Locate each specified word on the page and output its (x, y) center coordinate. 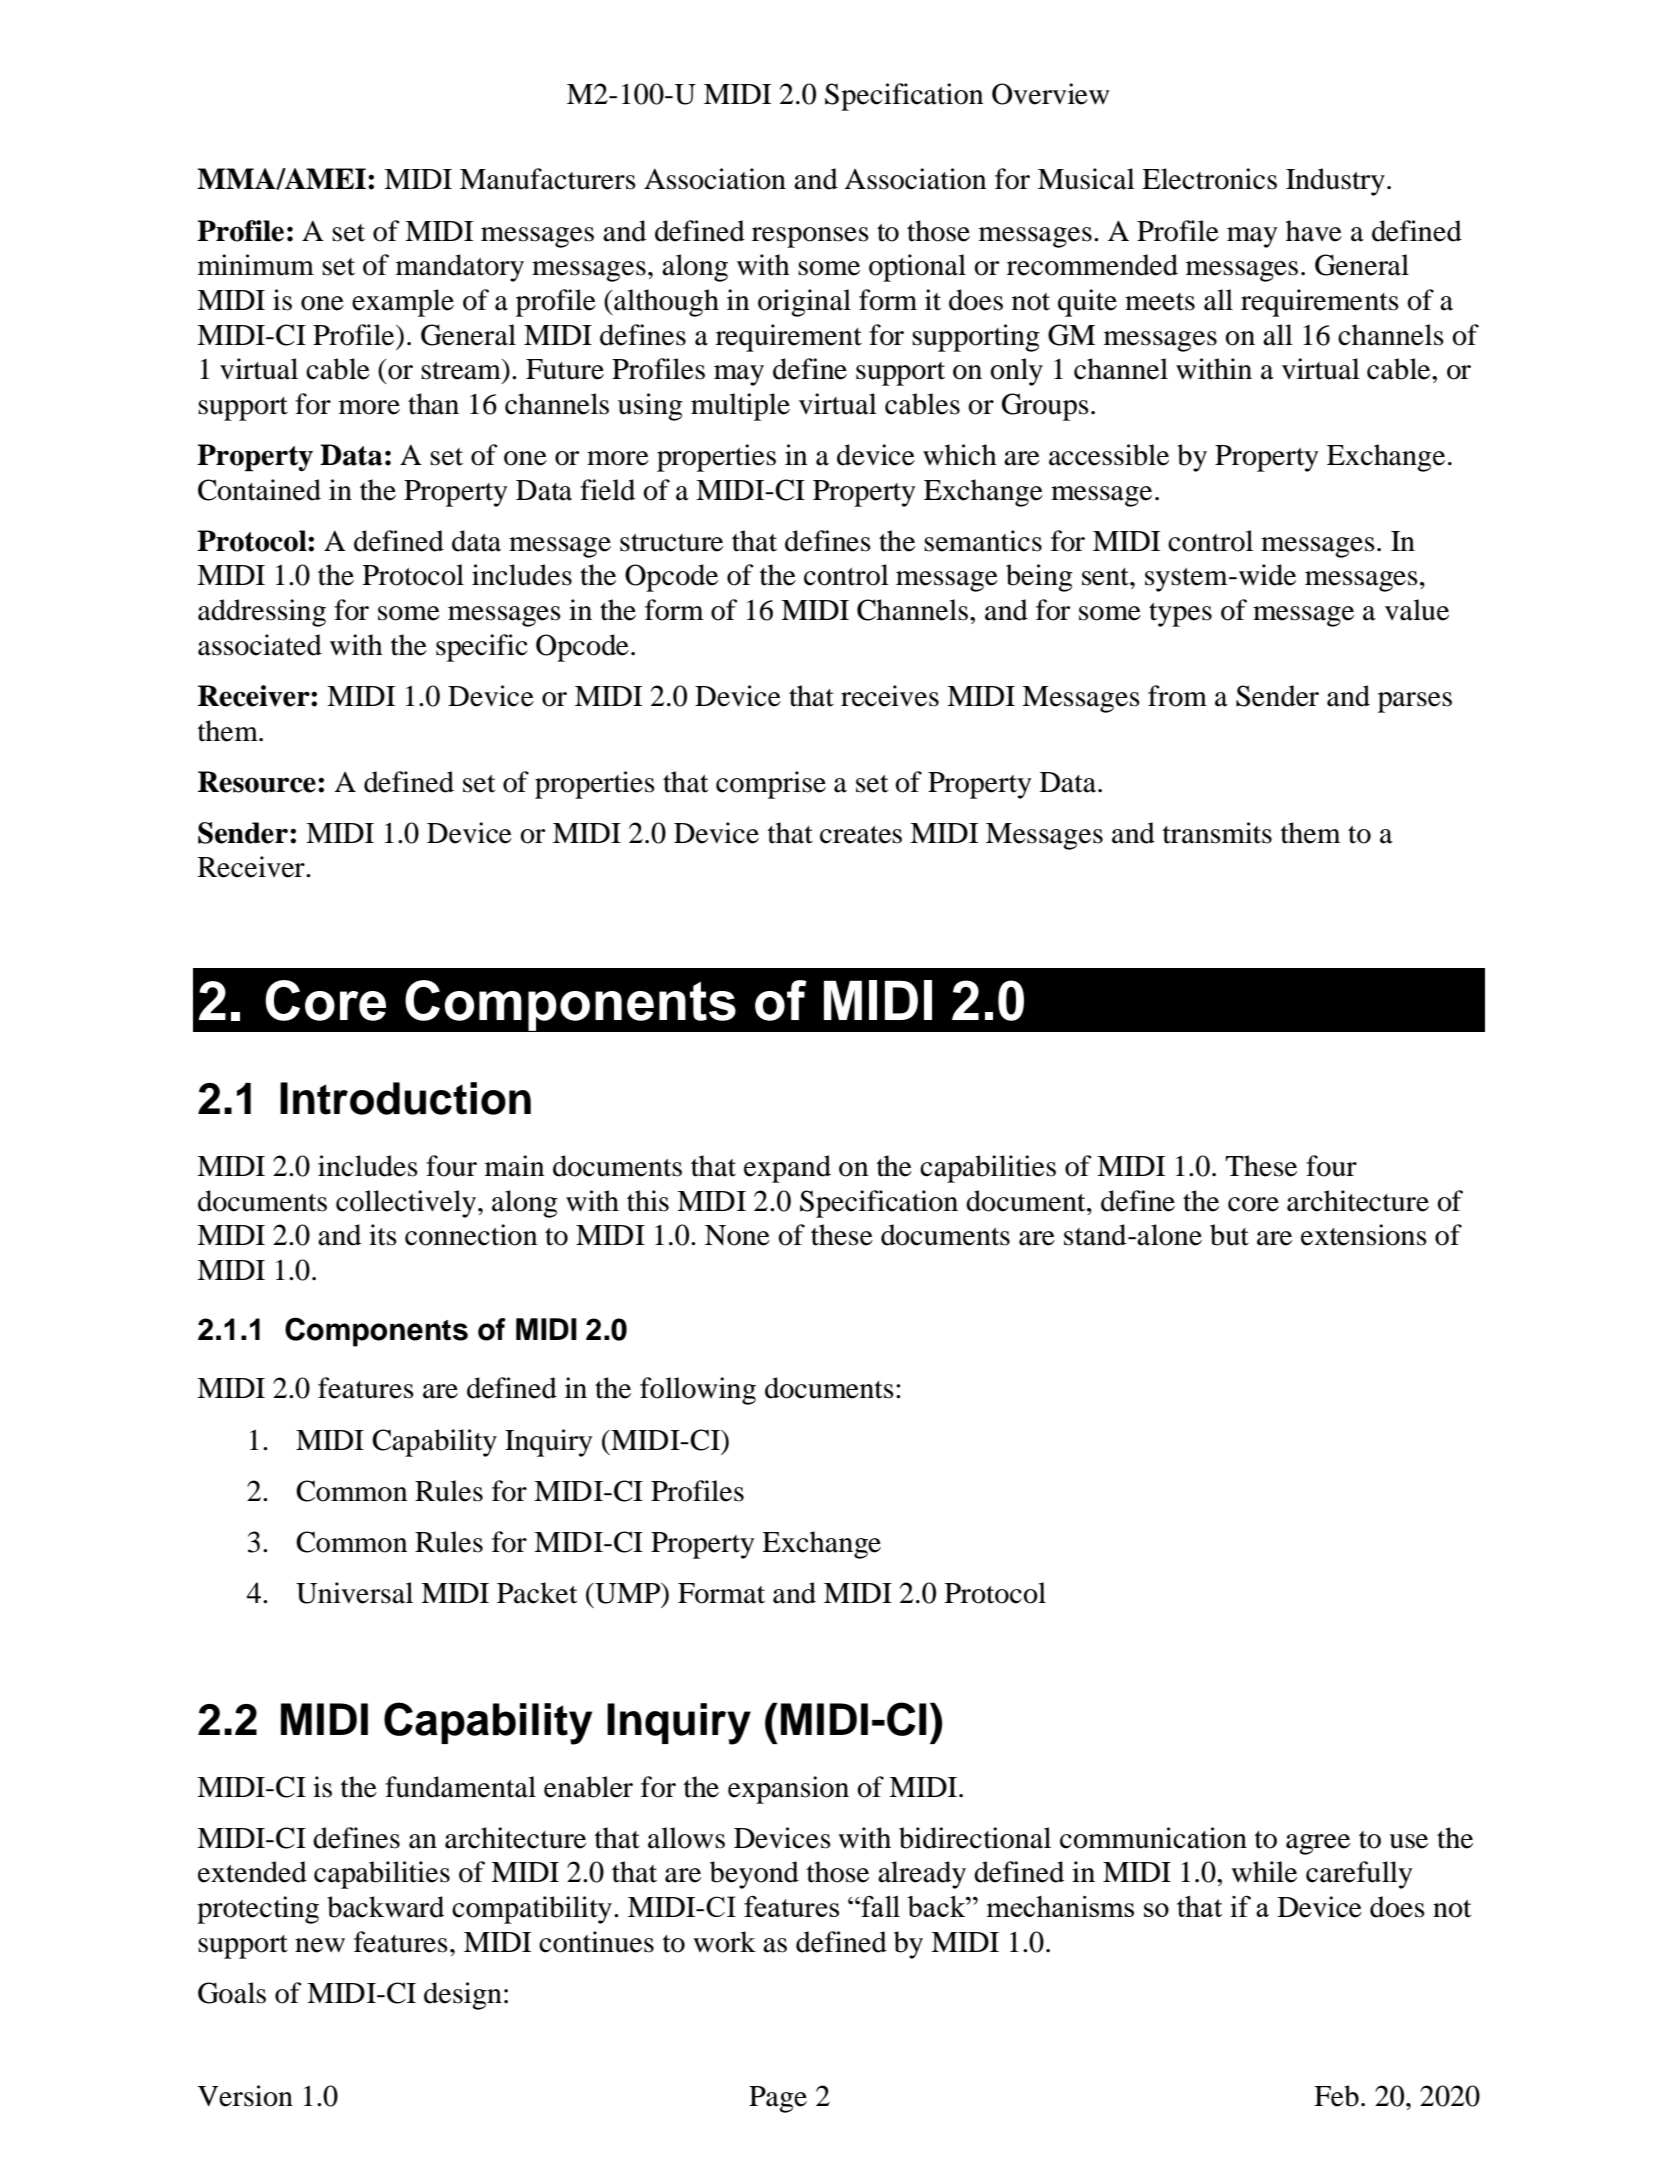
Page (778, 2099)
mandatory (460, 268)
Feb (1336, 2096)
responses (810, 237)
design (463, 1996)
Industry (1335, 182)
